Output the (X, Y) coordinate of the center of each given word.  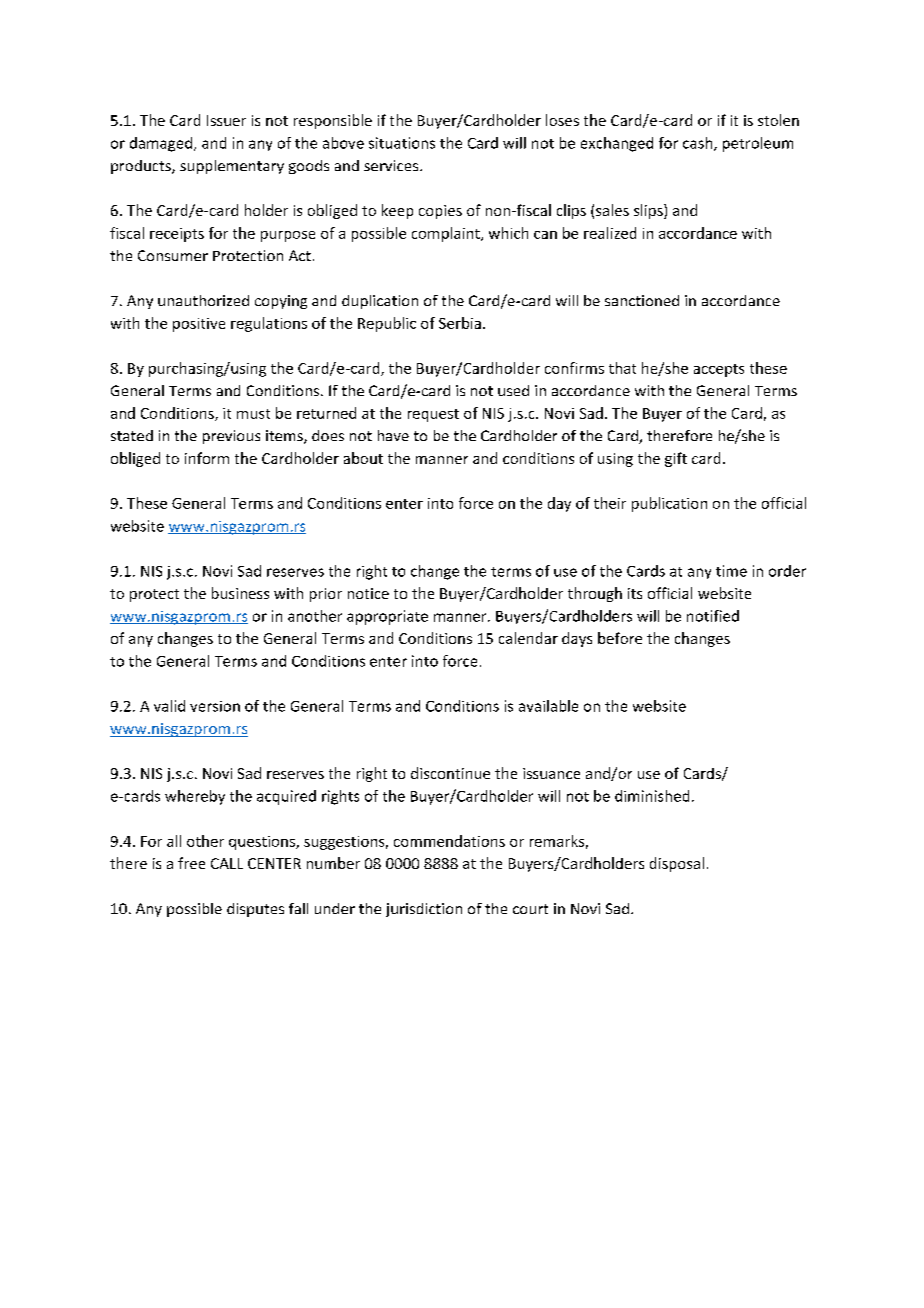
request (433, 415)
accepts (719, 370)
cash (699, 144)
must (253, 414)
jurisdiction (424, 910)
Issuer (226, 120)
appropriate (387, 617)
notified (713, 616)
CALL (227, 863)
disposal (677, 864)
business (240, 593)
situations (402, 143)
